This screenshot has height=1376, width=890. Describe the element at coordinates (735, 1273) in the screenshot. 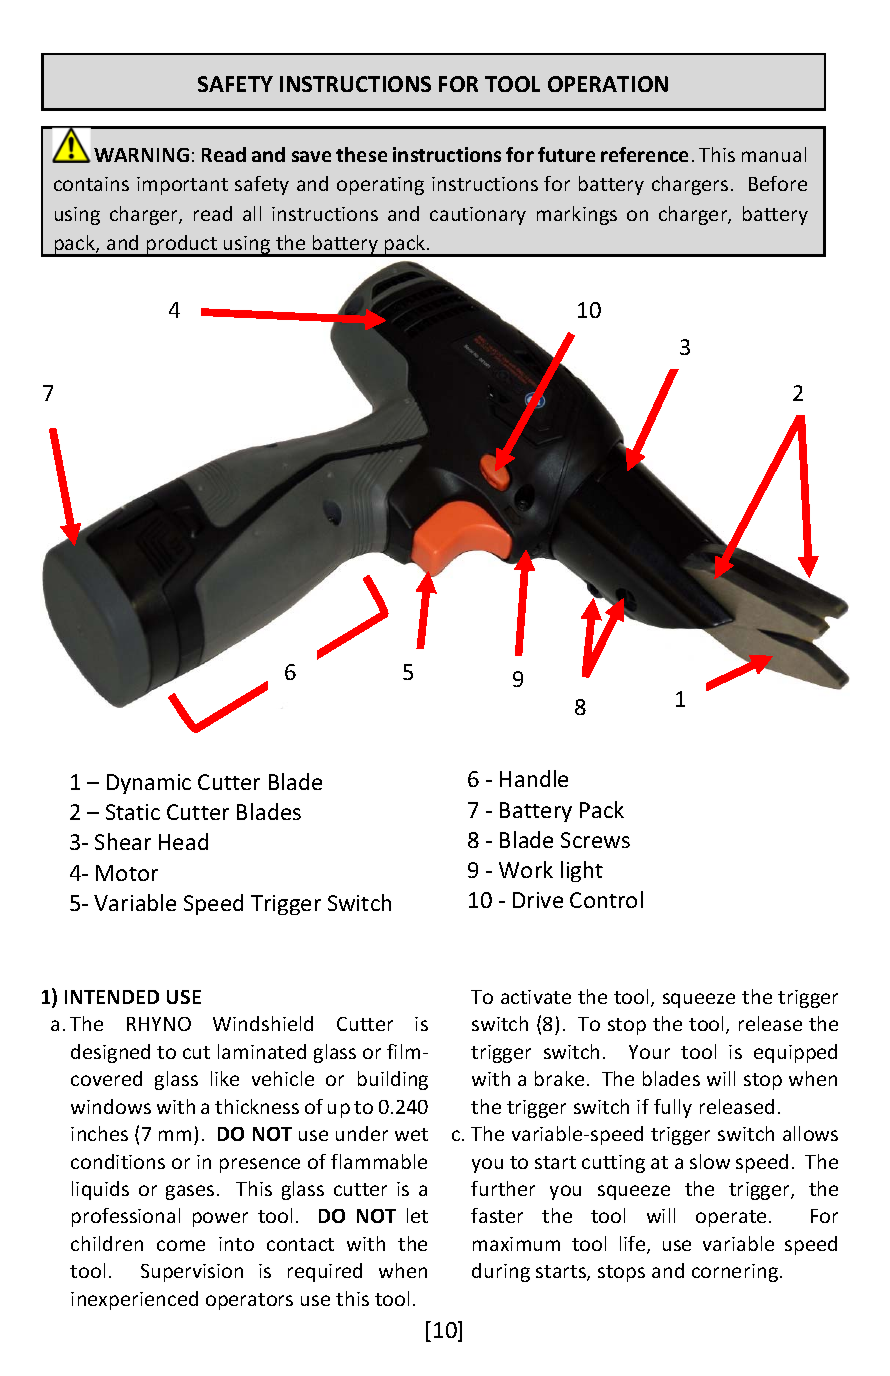

I see `cornering` at that location.
